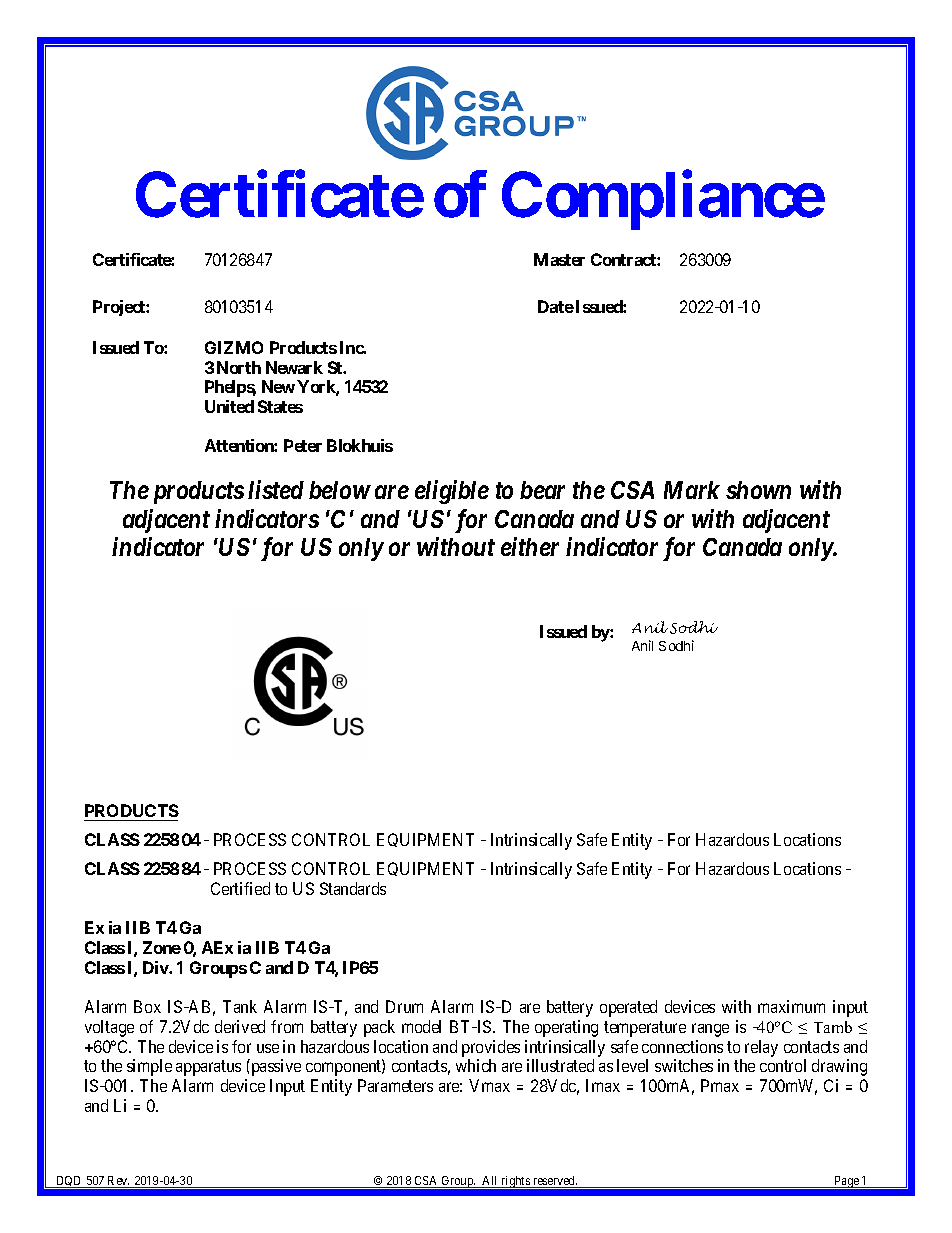  I want to click on Date, so click(556, 306).
